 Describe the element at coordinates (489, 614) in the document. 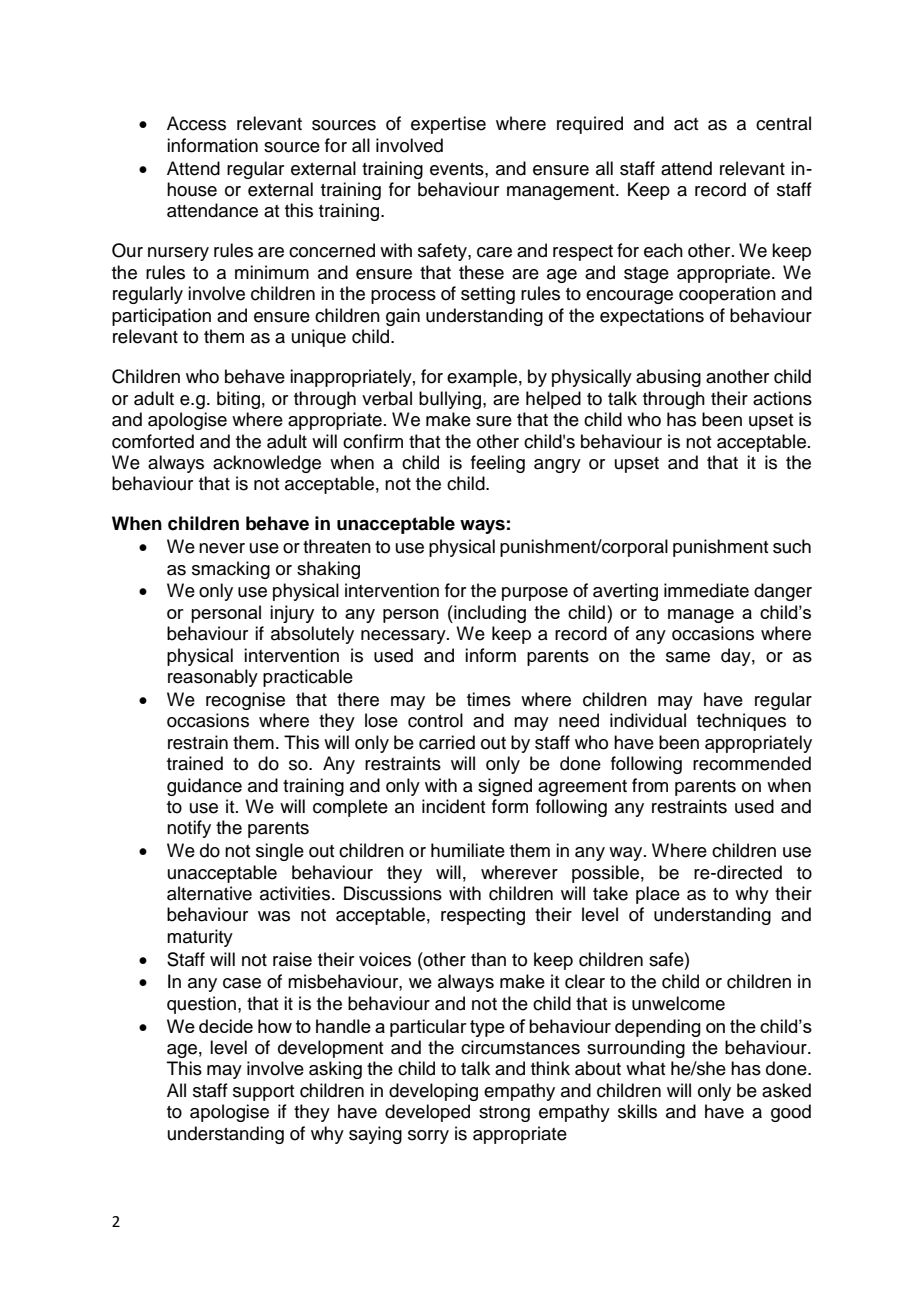

I see `including` at that location.
